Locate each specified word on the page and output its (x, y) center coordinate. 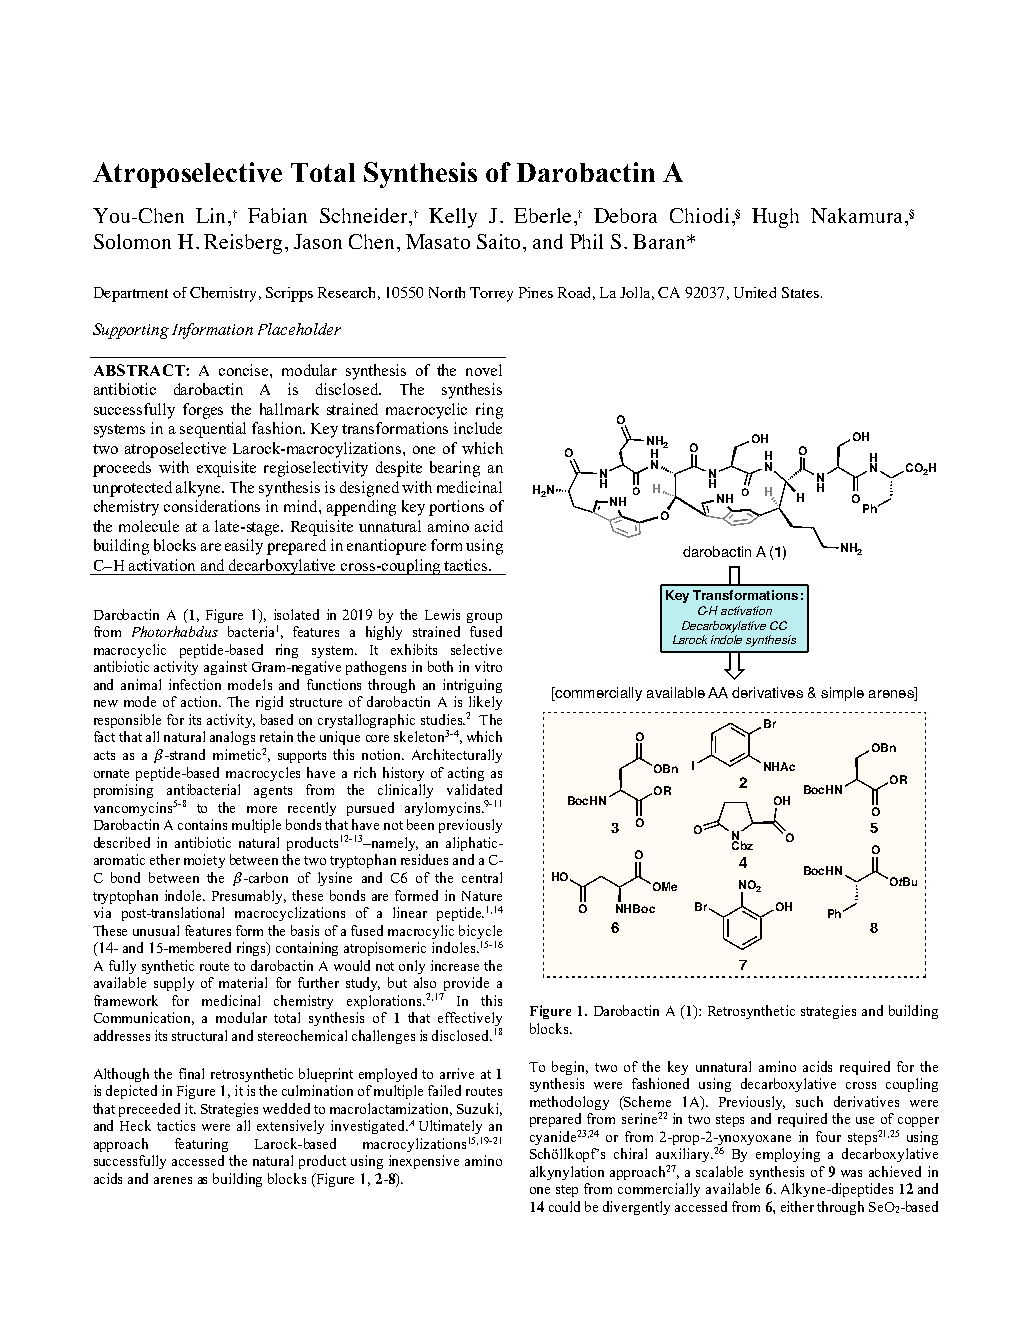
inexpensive (424, 1162)
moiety (204, 861)
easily (244, 547)
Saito (498, 241)
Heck (135, 1125)
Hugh (775, 218)
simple (842, 694)
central (482, 877)
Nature (482, 896)
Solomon (132, 241)
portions (456, 508)
